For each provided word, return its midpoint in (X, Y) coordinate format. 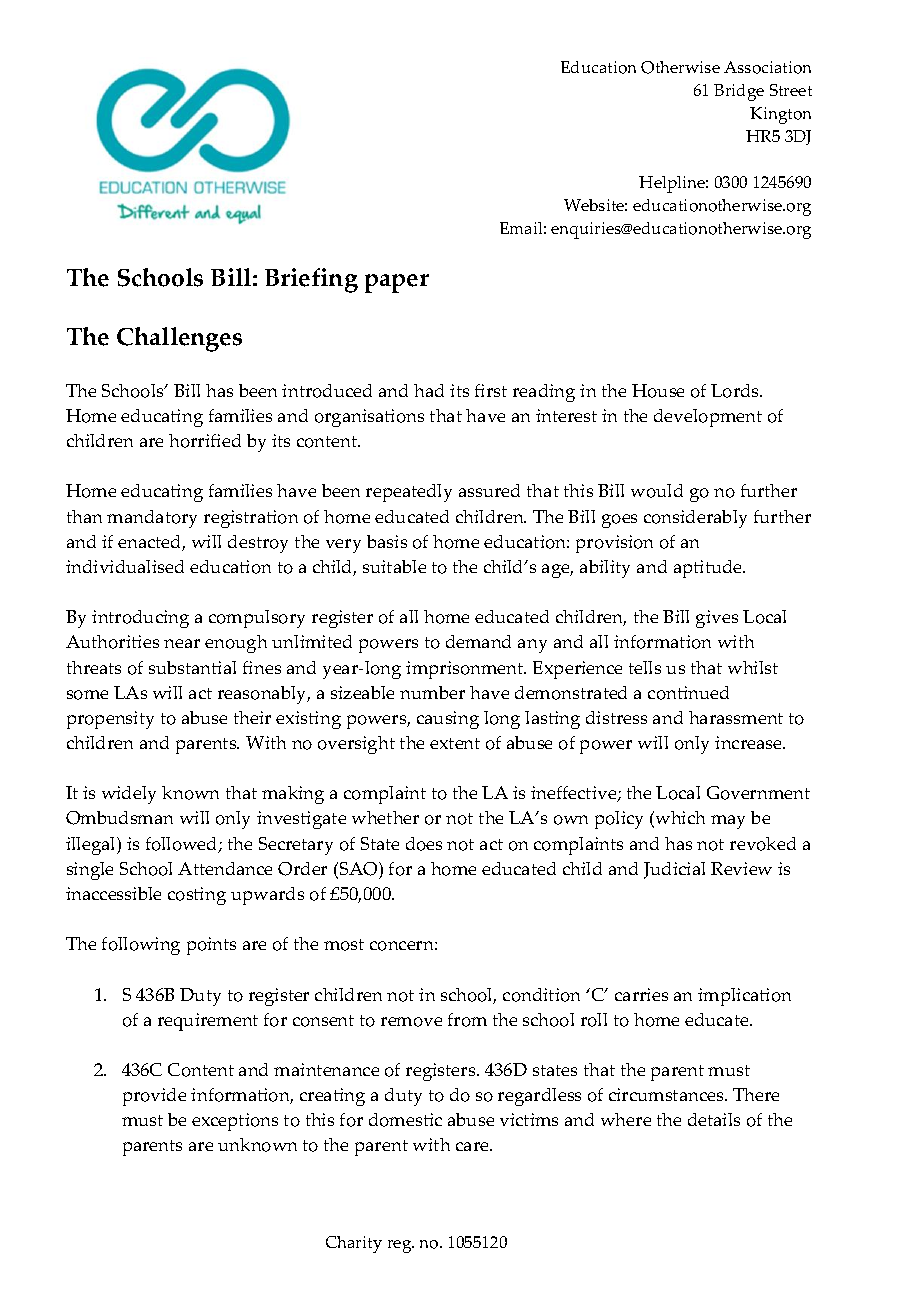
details (714, 1119)
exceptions (235, 1122)
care (473, 1146)
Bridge (739, 92)
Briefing (311, 280)
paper (397, 283)
